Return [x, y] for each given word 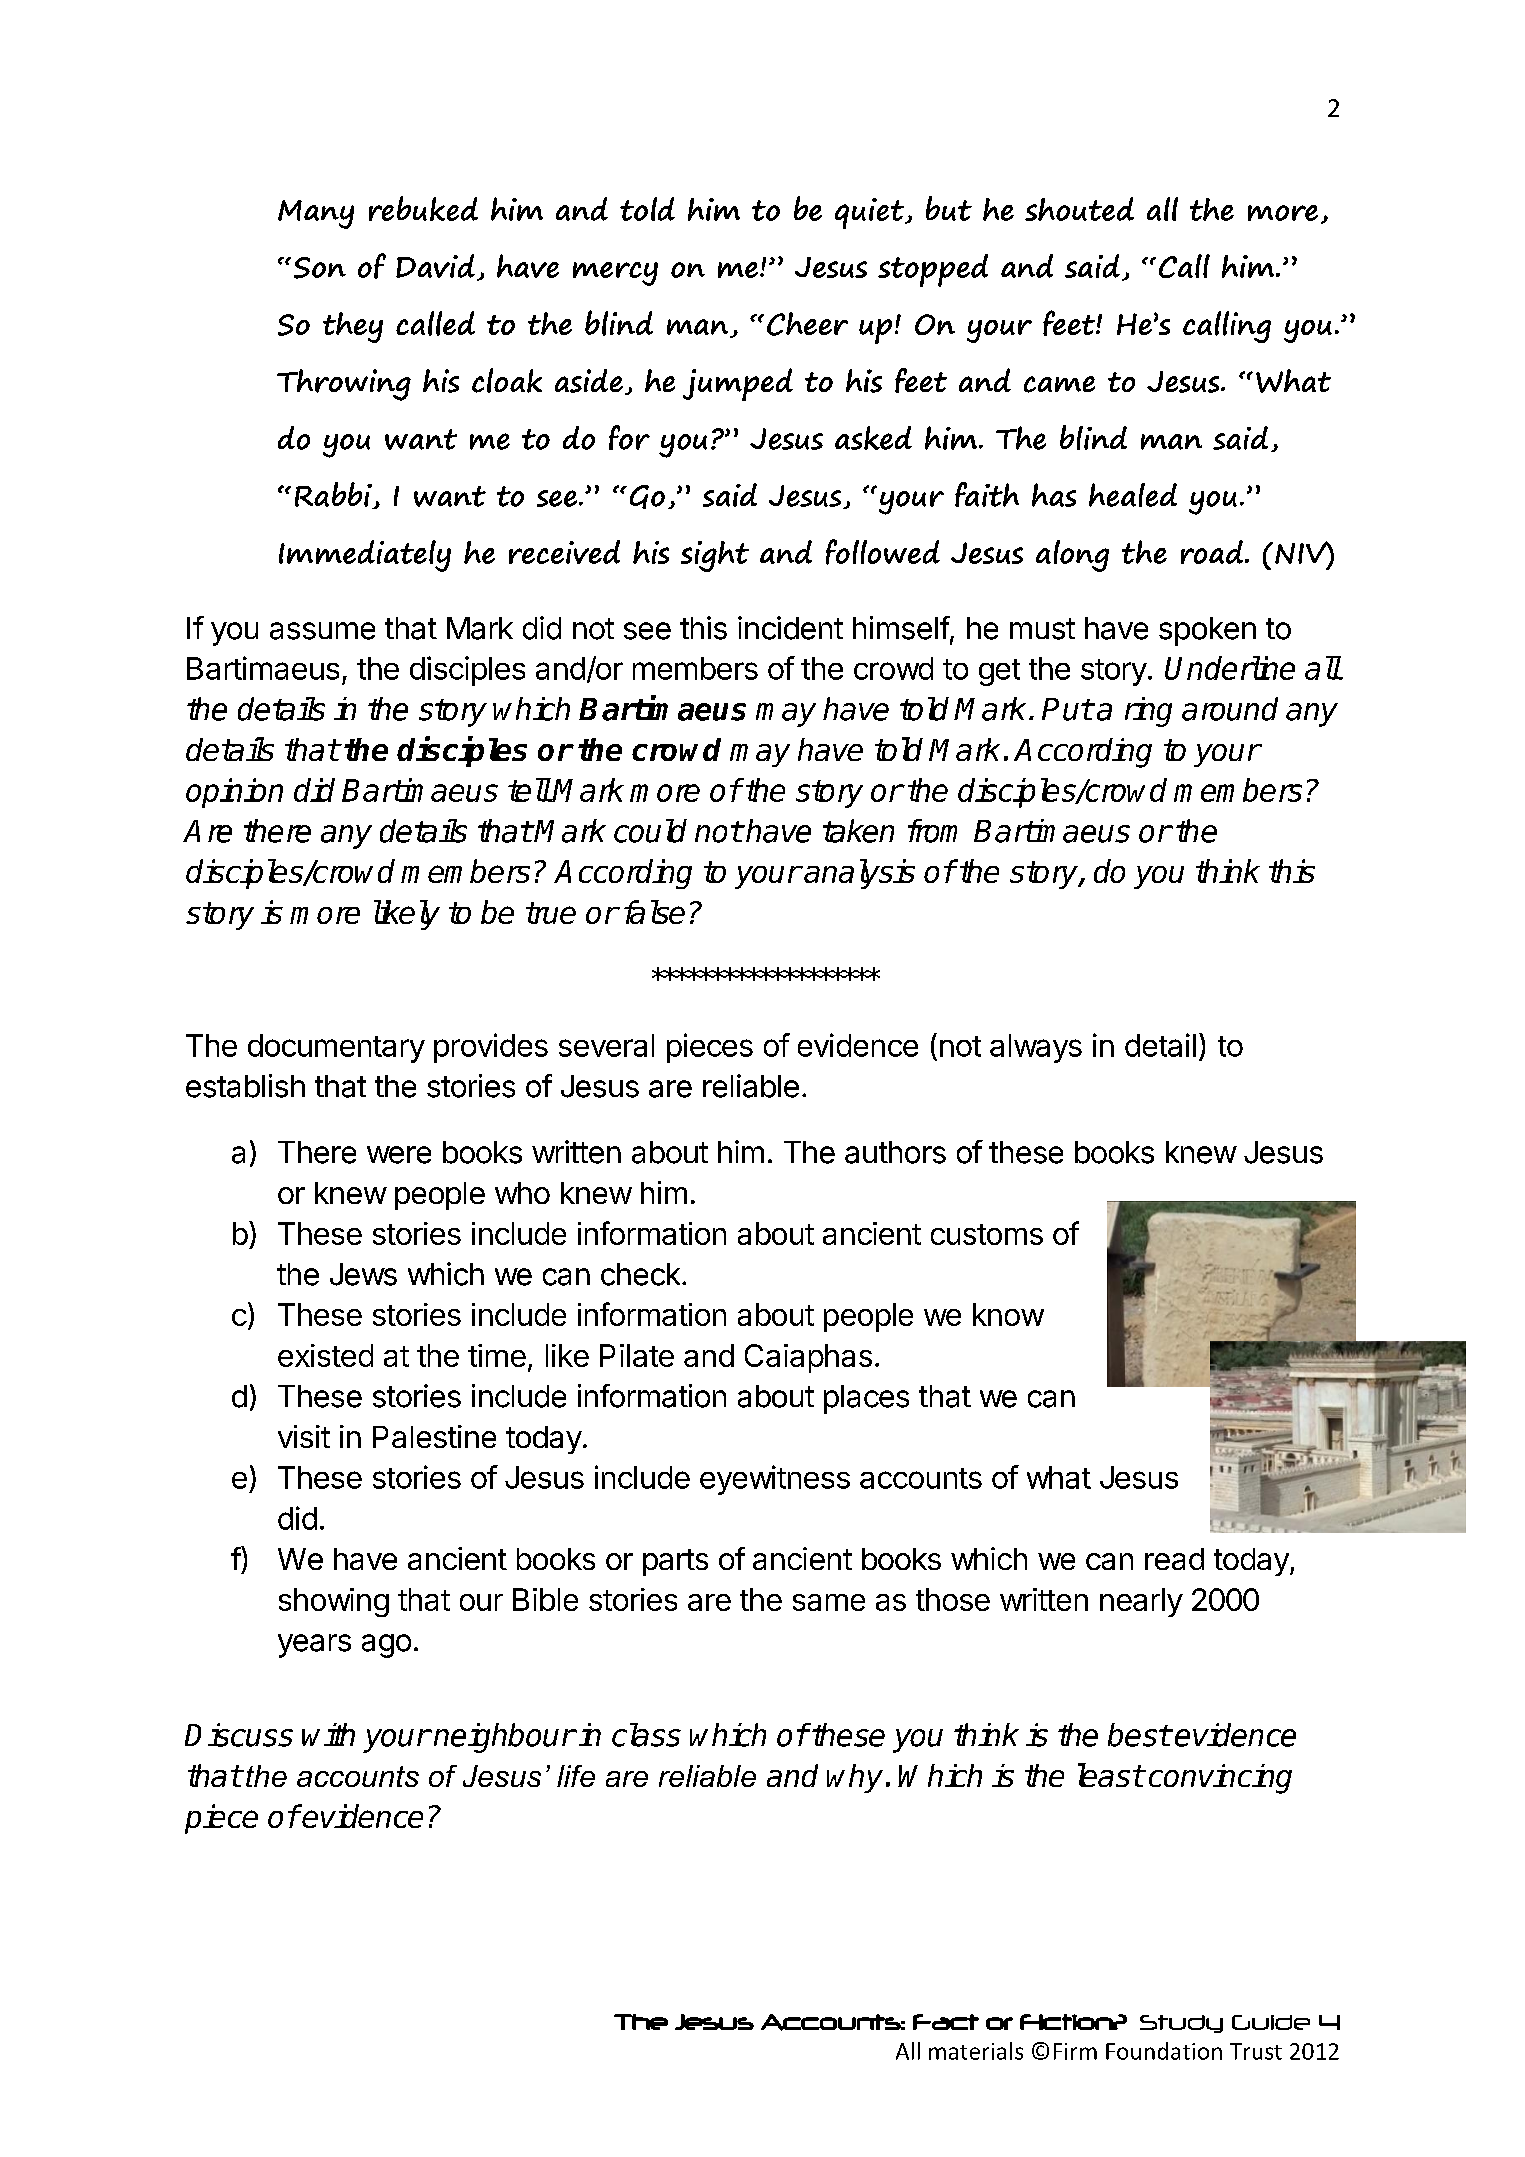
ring [1148, 712]
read [1174, 1559]
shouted [1079, 209]
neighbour [504, 1738]
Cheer [807, 324]
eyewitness [775, 1480]
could [650, 831]
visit [304, 1436]
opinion [234, 793]
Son [320, 268]
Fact [946, 2022]
